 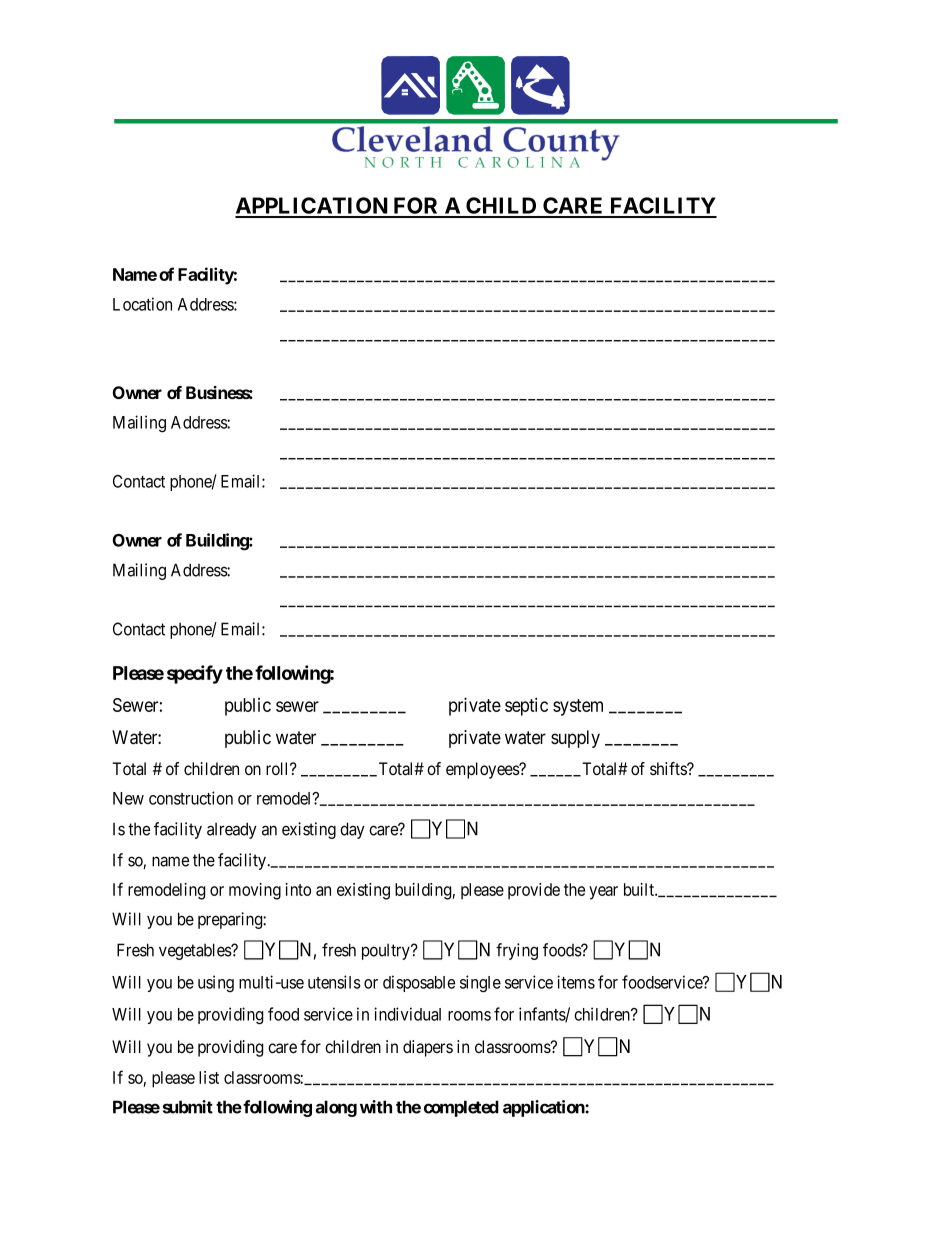 What do you see at coordinates (195, 674) in the screenshot?
I see `specify` at bounding box center [195, 674].
